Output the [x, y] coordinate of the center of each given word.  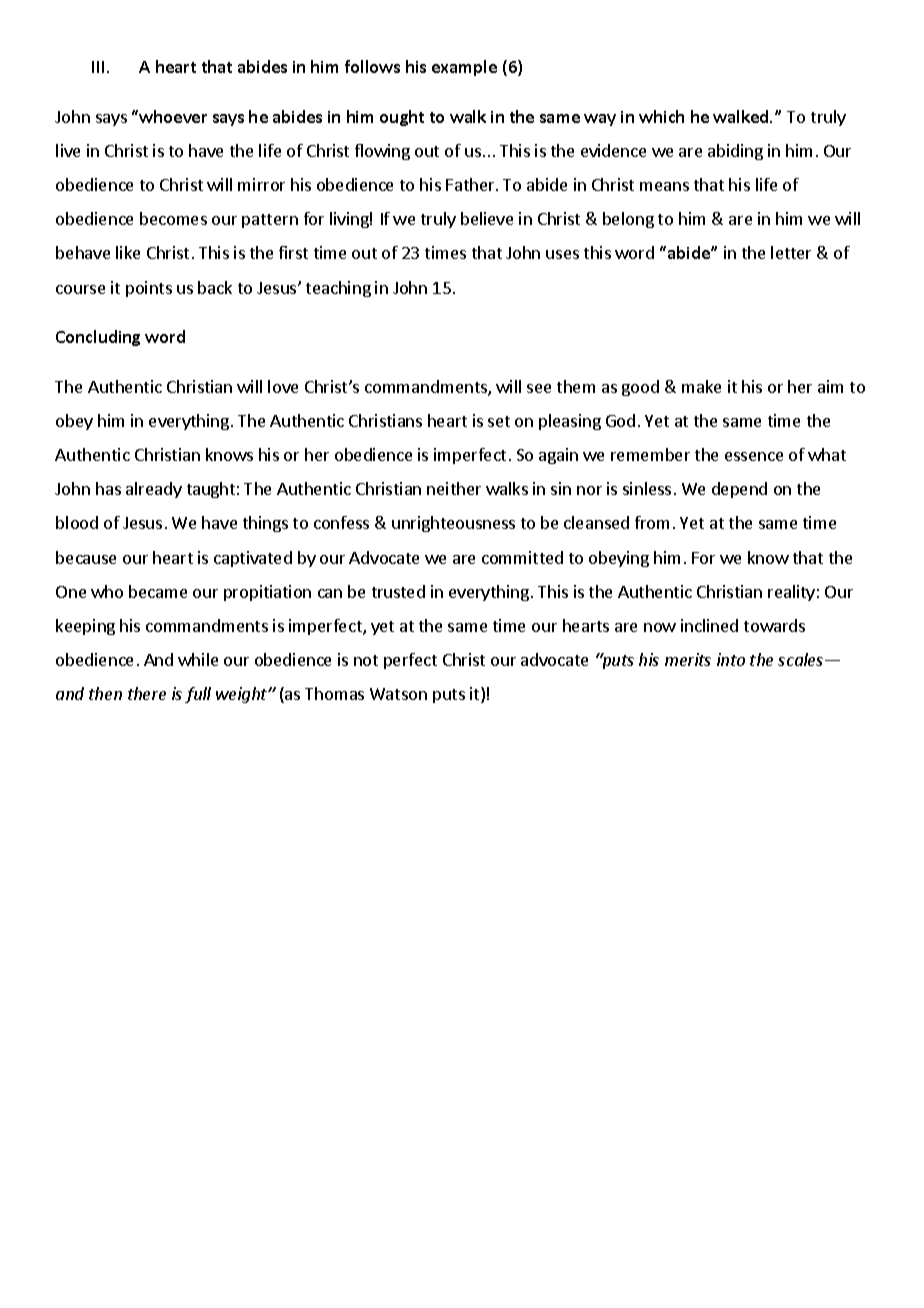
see [539, 388]
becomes [173, 218]
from [652, 522]
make [701, 386]
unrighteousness [453, 524]
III [100, 67]
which [661, 116]
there [147, 693]
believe [487, 218]
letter [791, 252]
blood [77, 522]
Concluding [98, 338]
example [464, 68]
